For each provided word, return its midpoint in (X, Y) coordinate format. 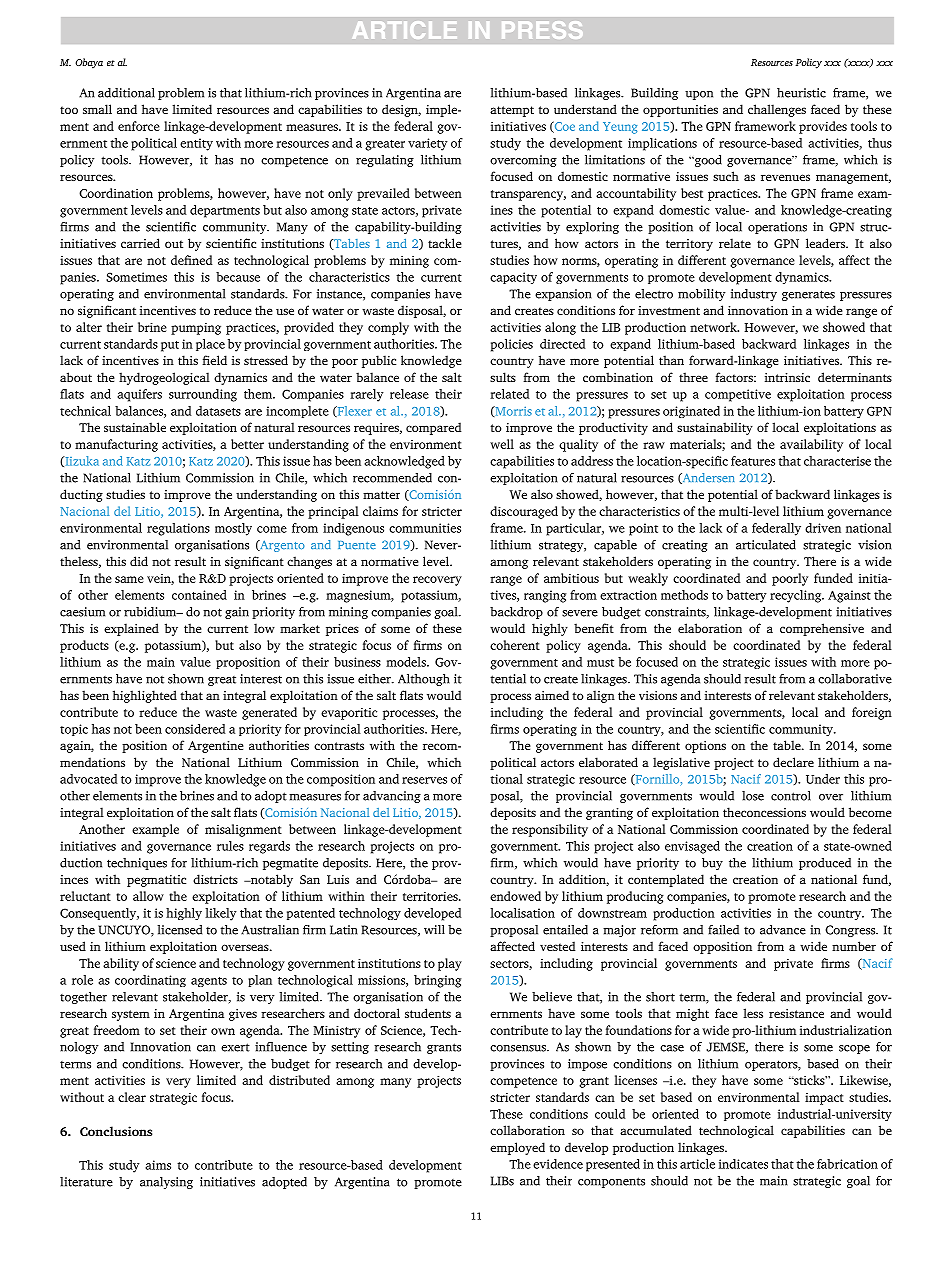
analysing (166, 1183)
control (791, 796)
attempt (512, 111)
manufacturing (116, 445)
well (502, 444)
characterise (837, 461)
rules (230, 846)
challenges (777, 110)
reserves (424, 780)
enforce (139, 126)
